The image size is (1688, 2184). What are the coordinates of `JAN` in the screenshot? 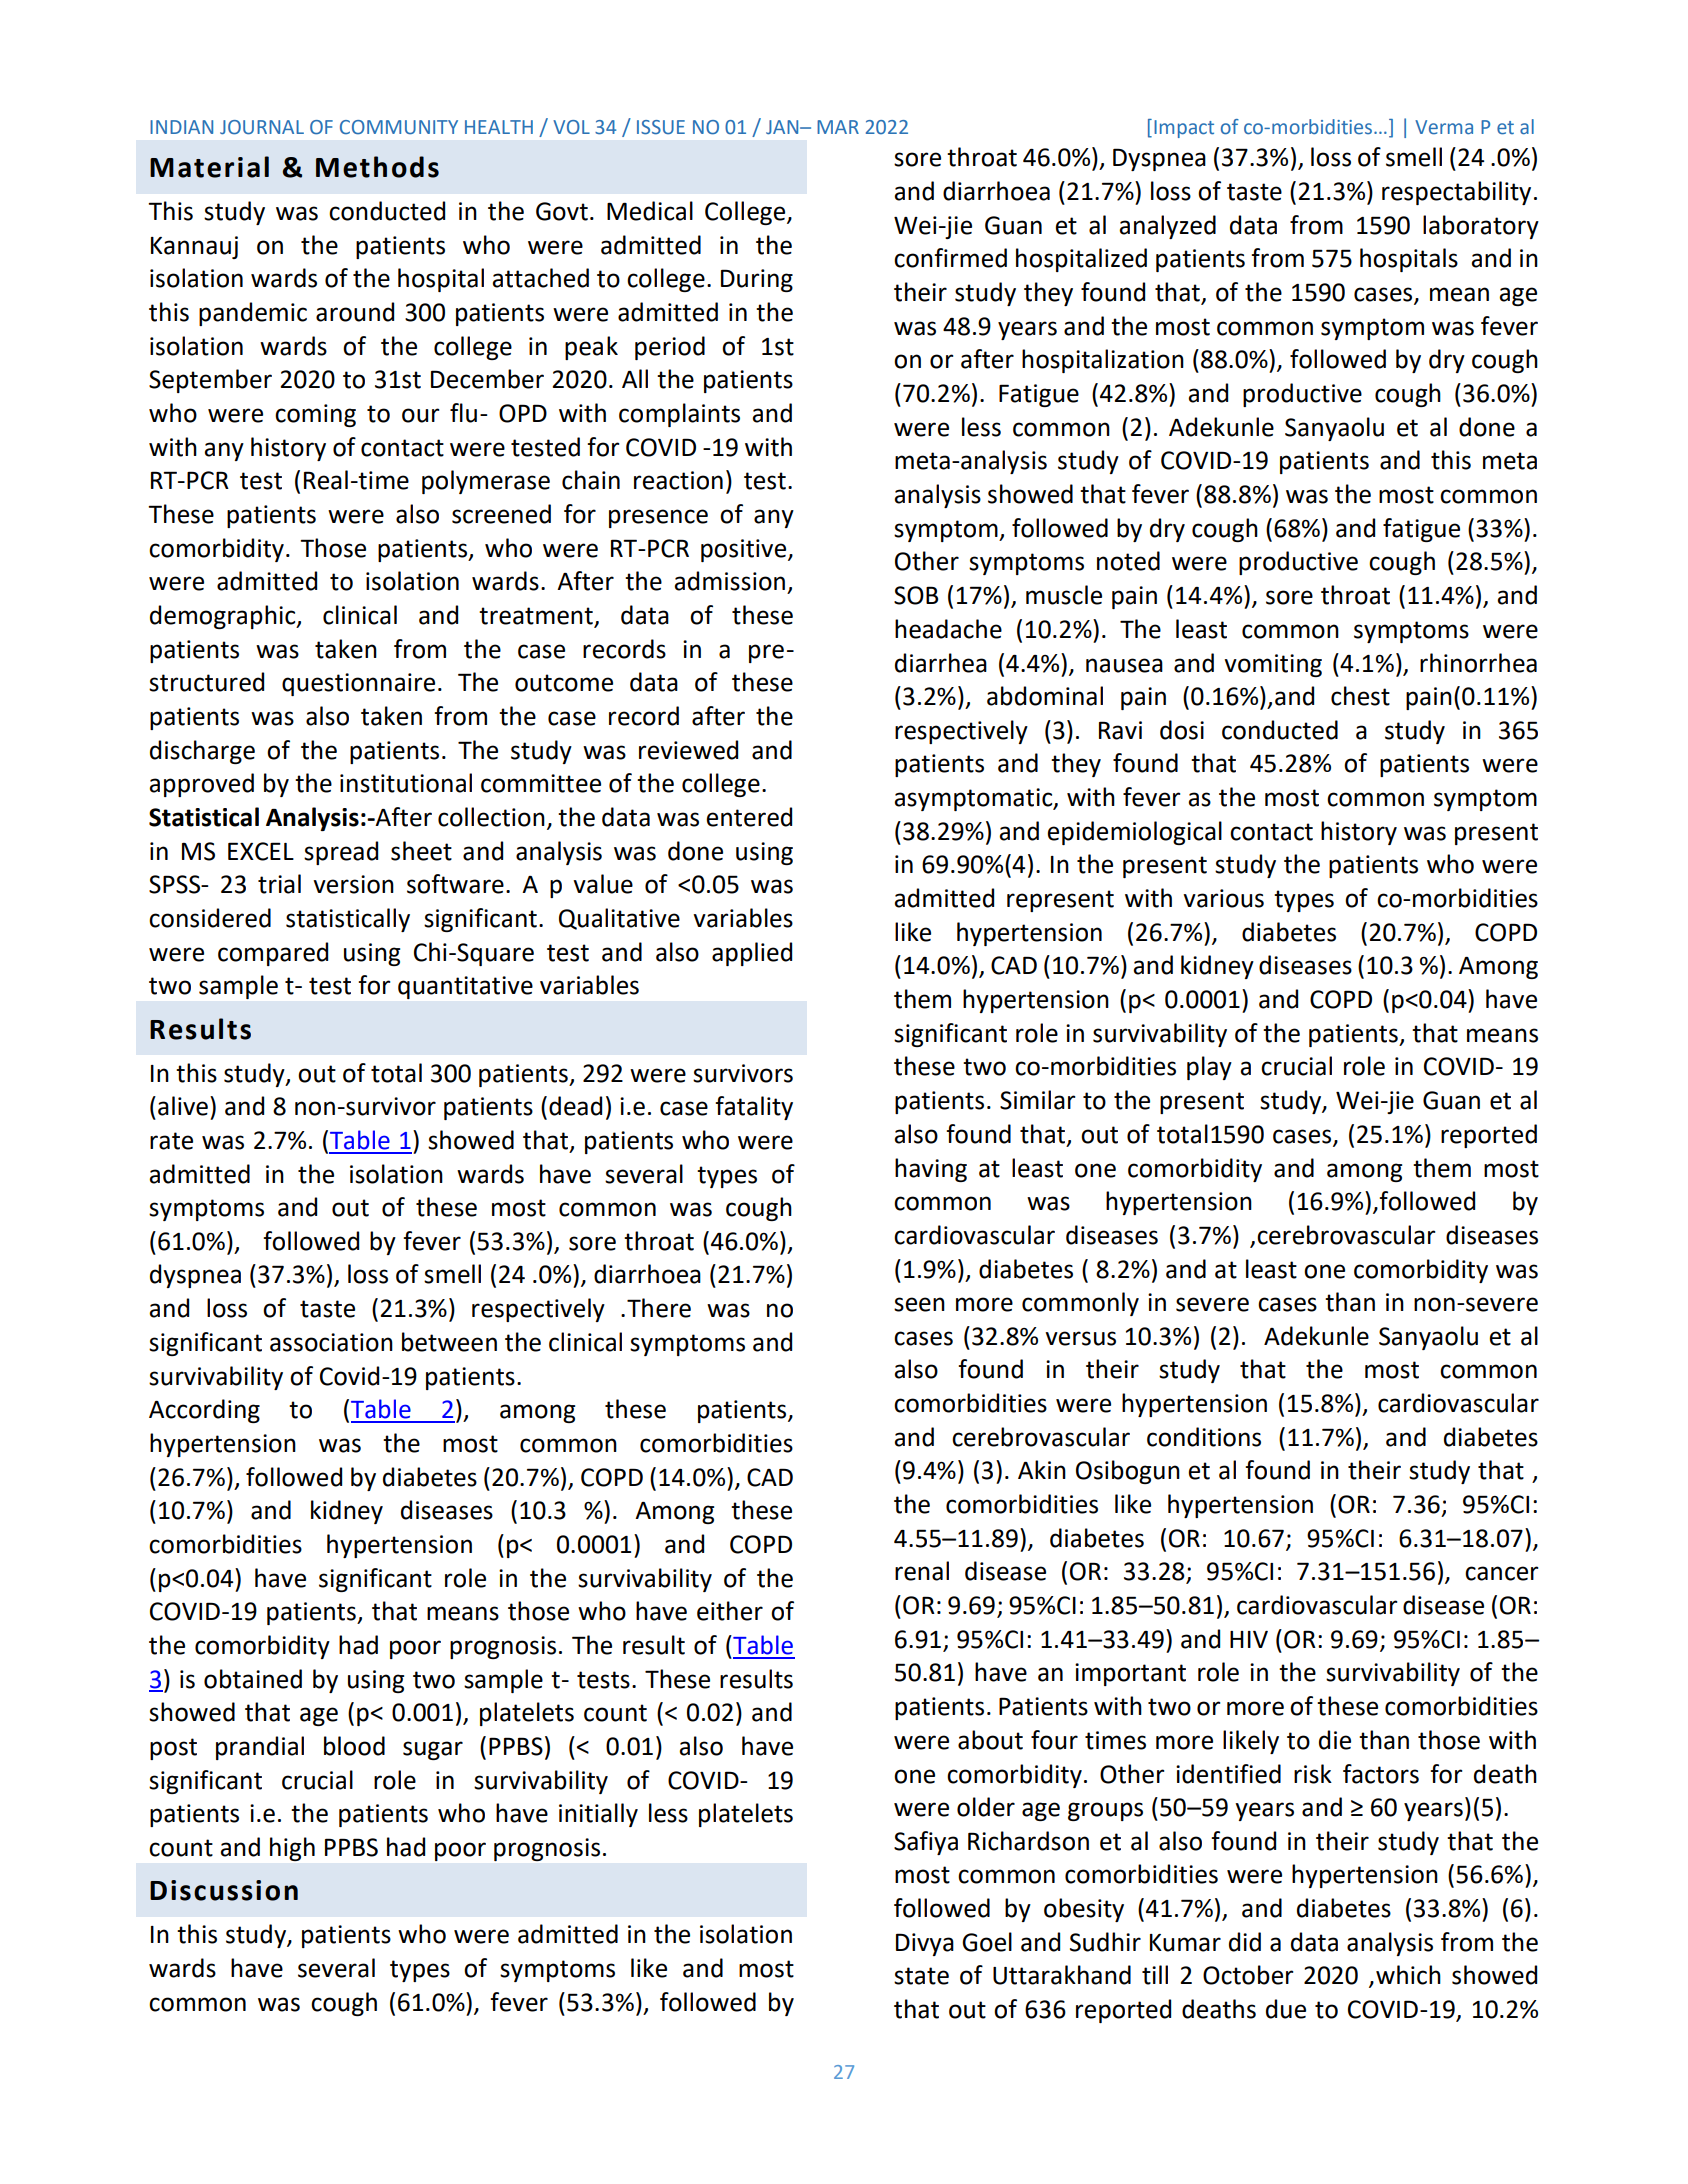 It's located at (783, 127).
